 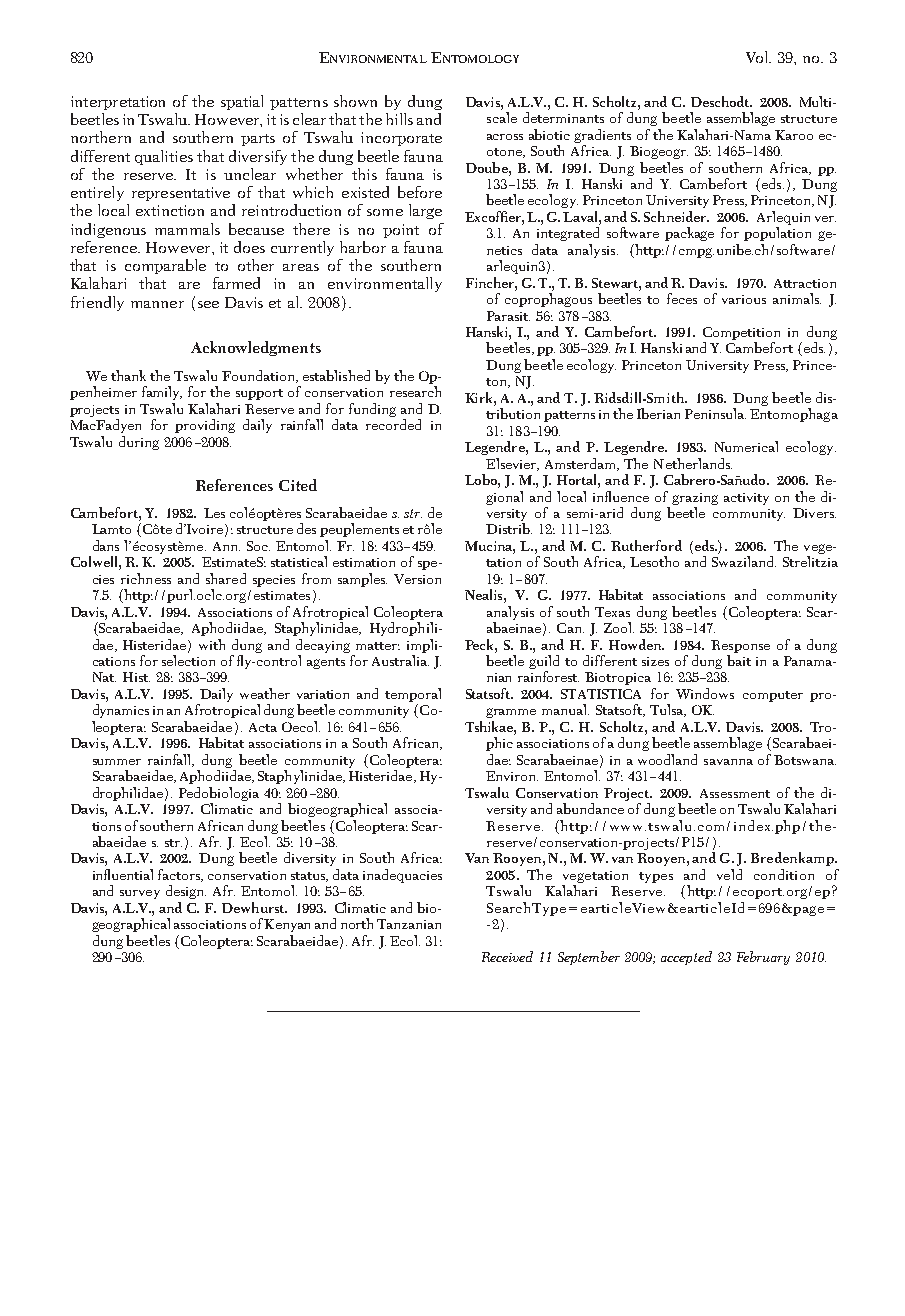 I want to click on grazing, so click(x=695, y=499).
